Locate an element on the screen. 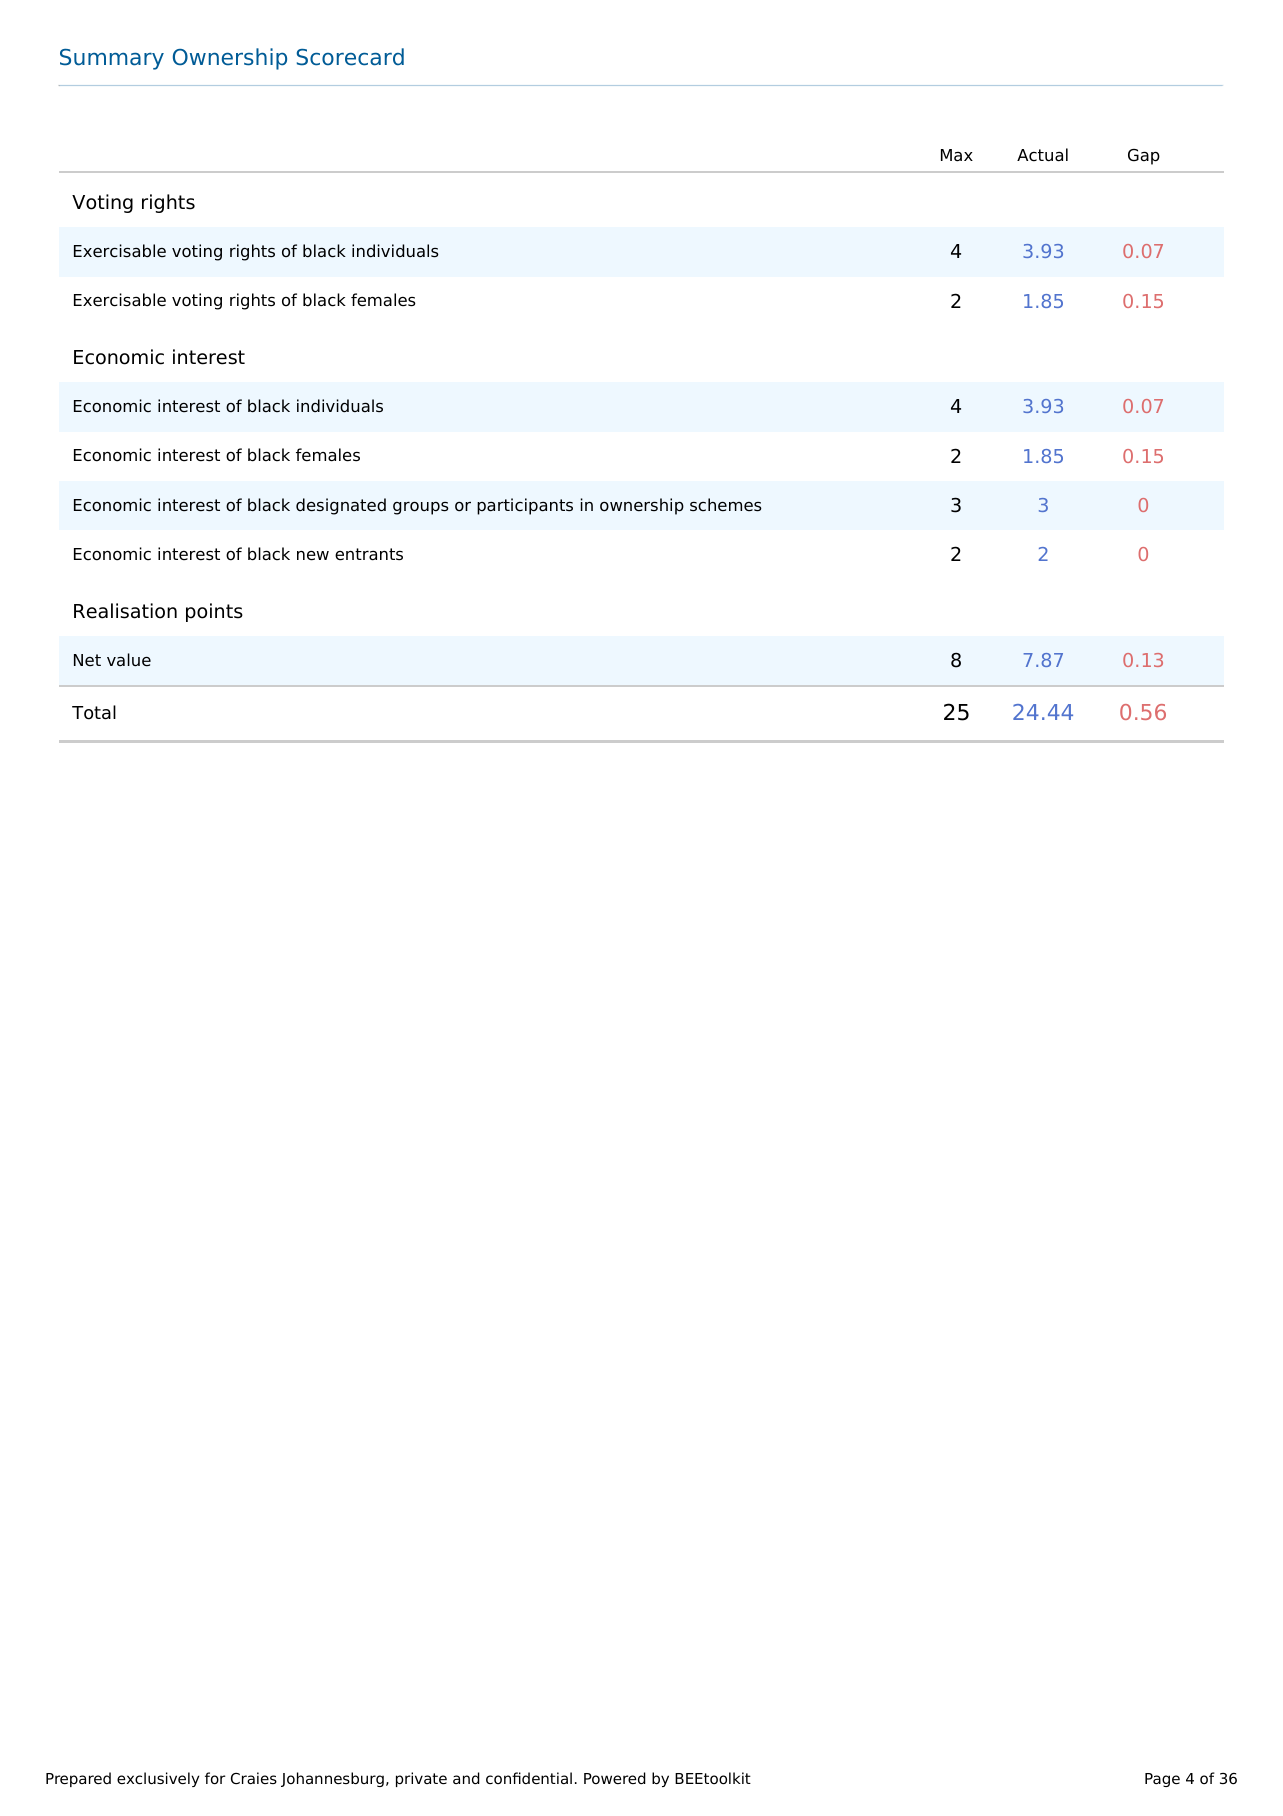 The height and width of the screenshot is (1816, 1283). and is located at coordinates (466, 1778).
